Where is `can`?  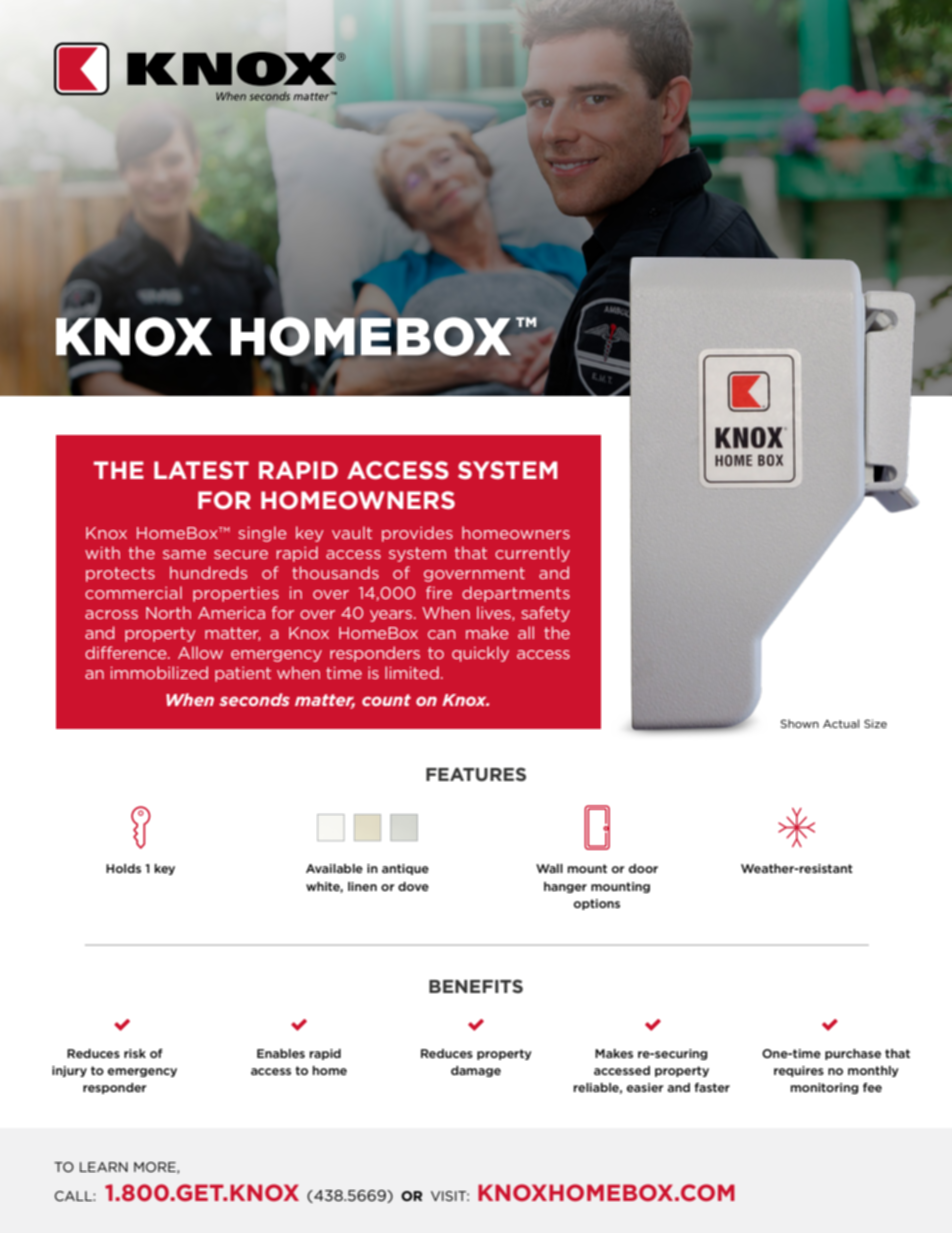 can is located at coordinates (441, 634).
